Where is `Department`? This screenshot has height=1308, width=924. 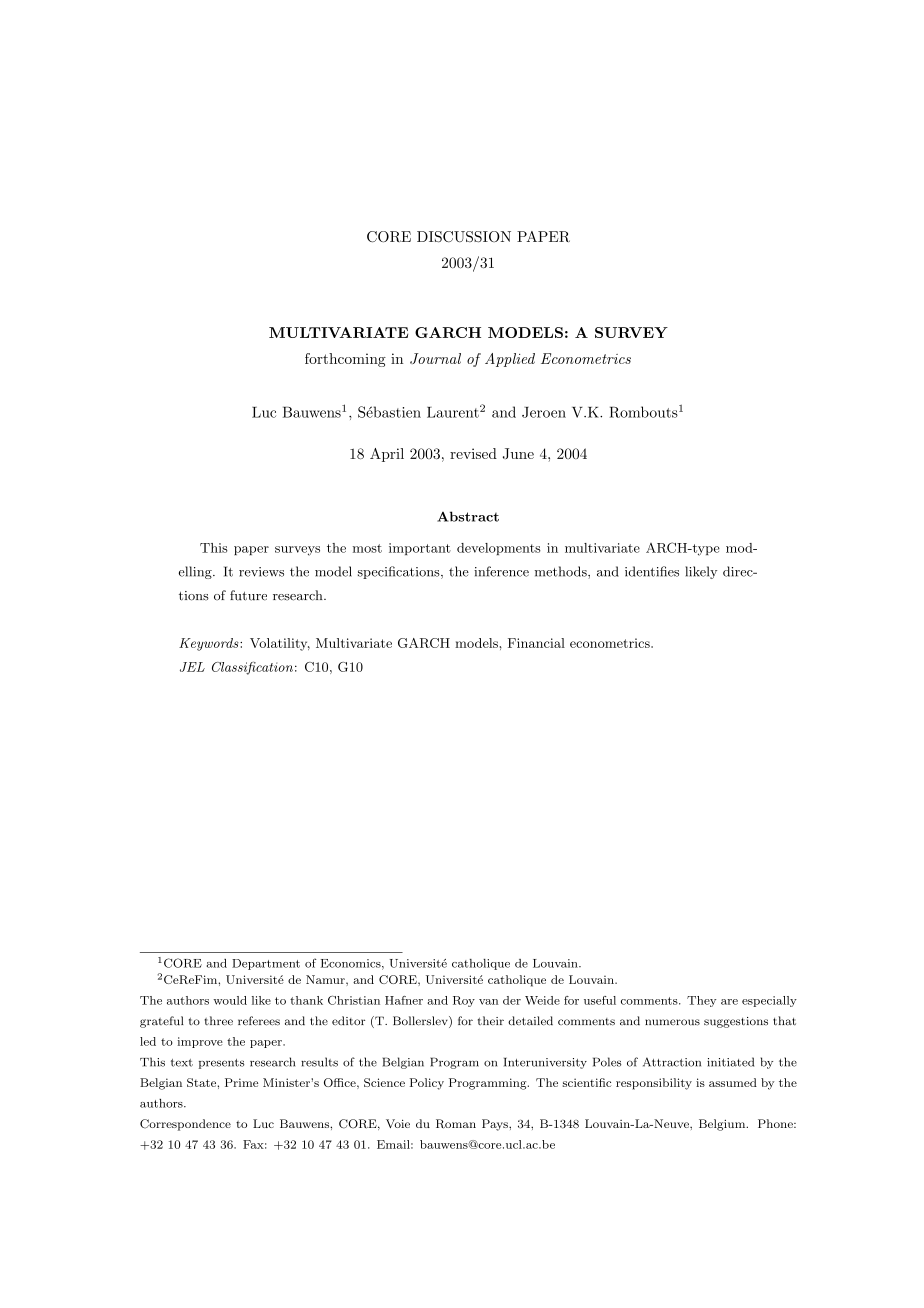
Department is located at coordinates (266, 964).
